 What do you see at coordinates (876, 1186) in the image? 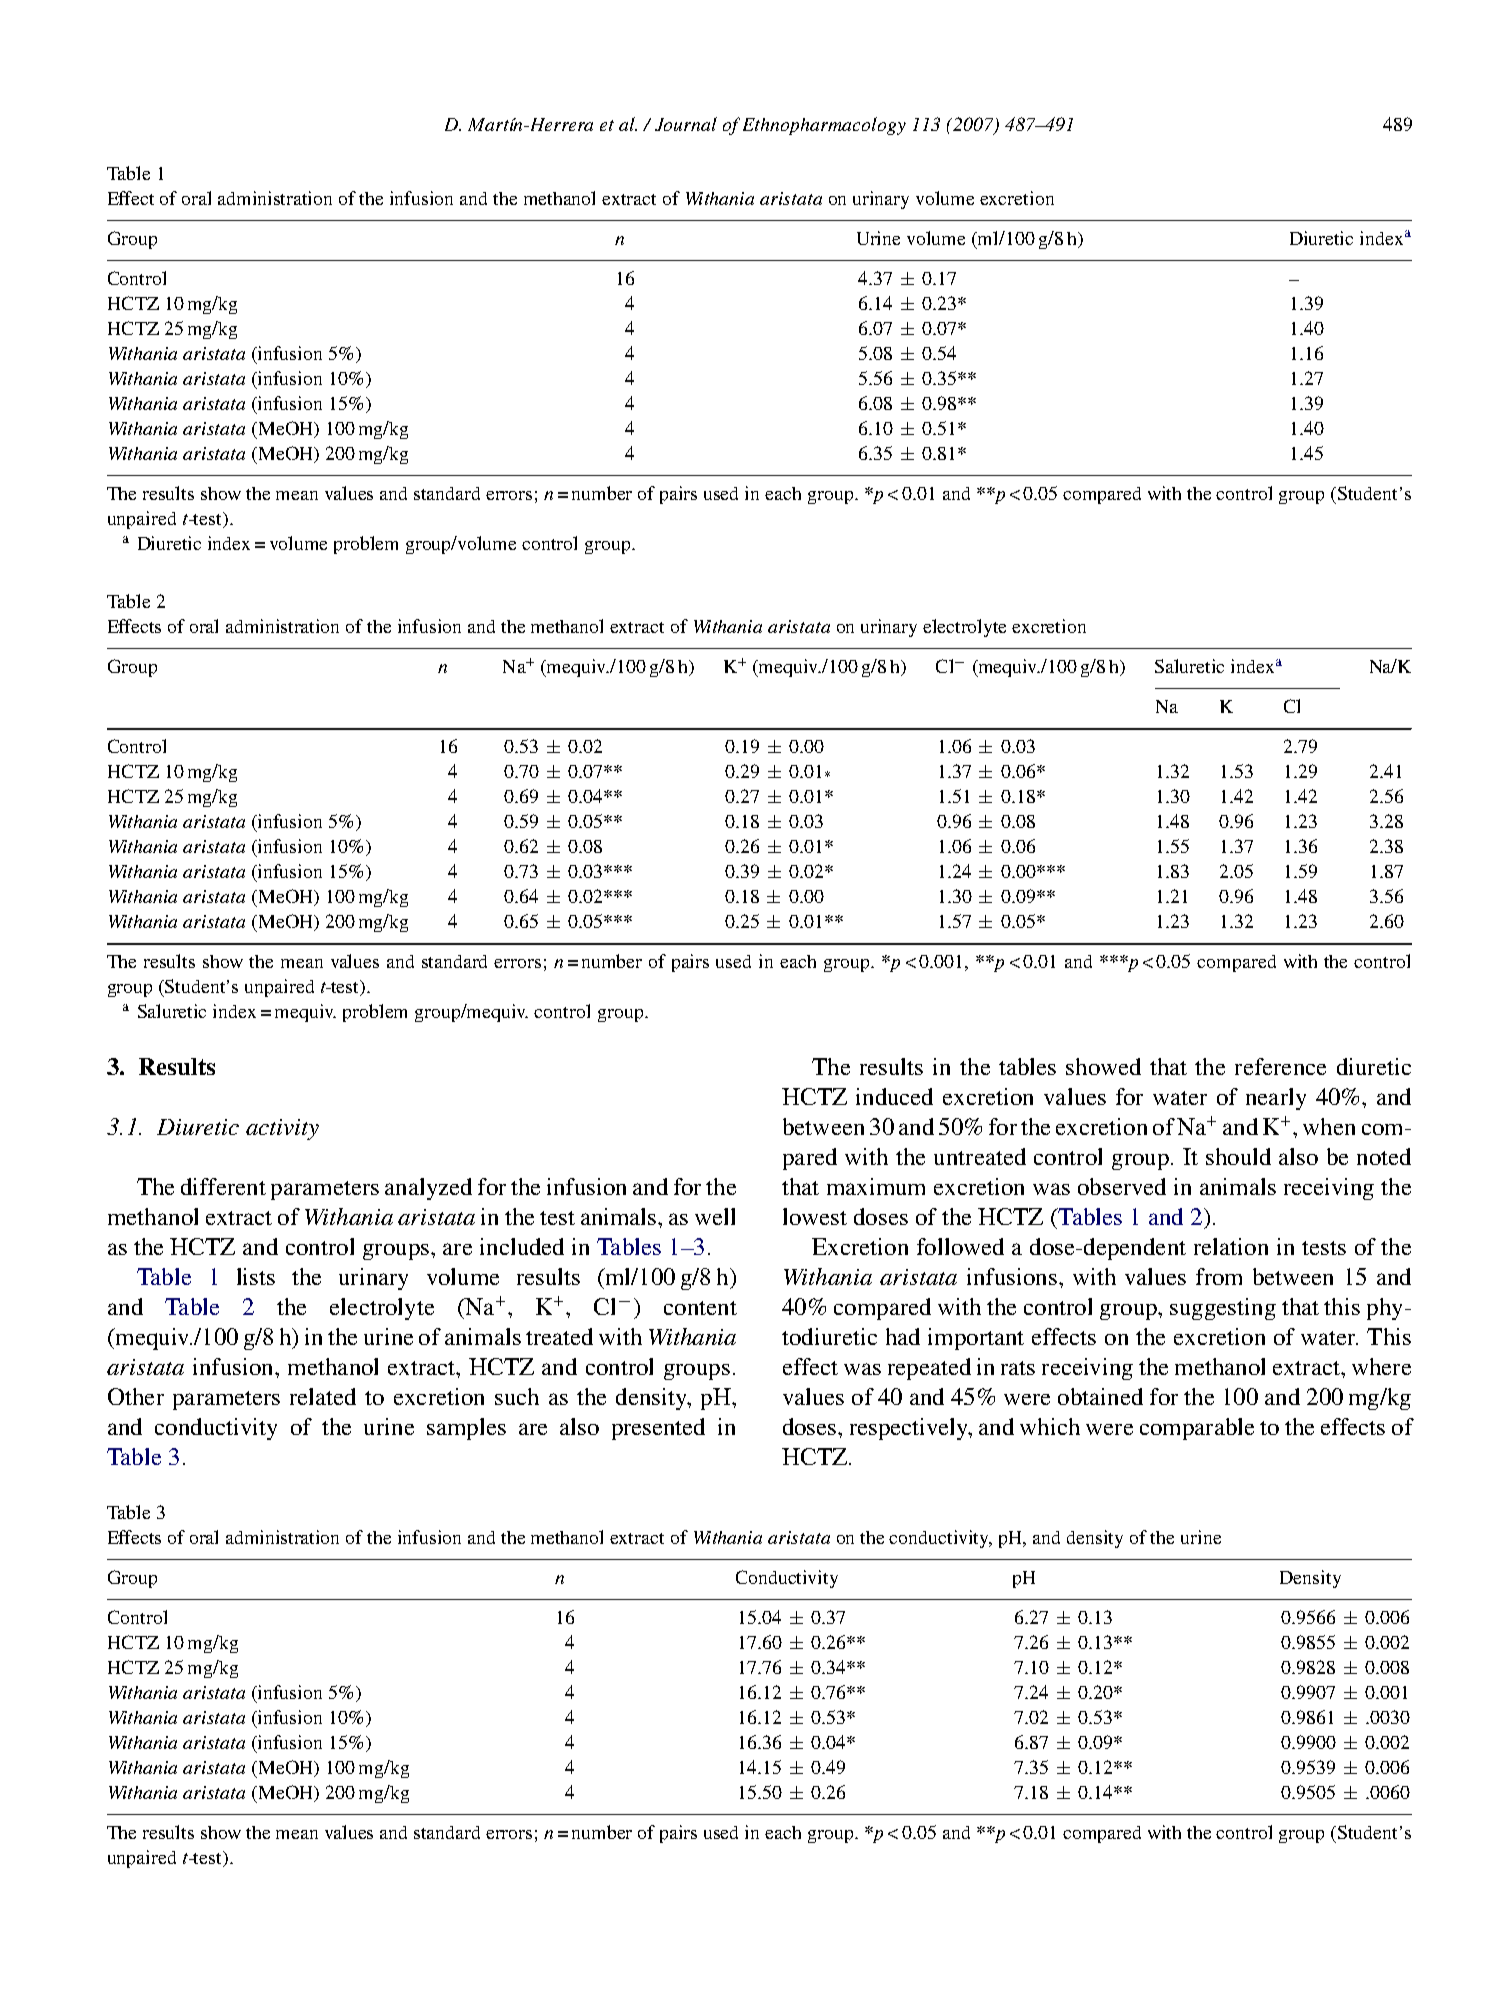
I see `maximum` at bounding box center [876, 1186].
